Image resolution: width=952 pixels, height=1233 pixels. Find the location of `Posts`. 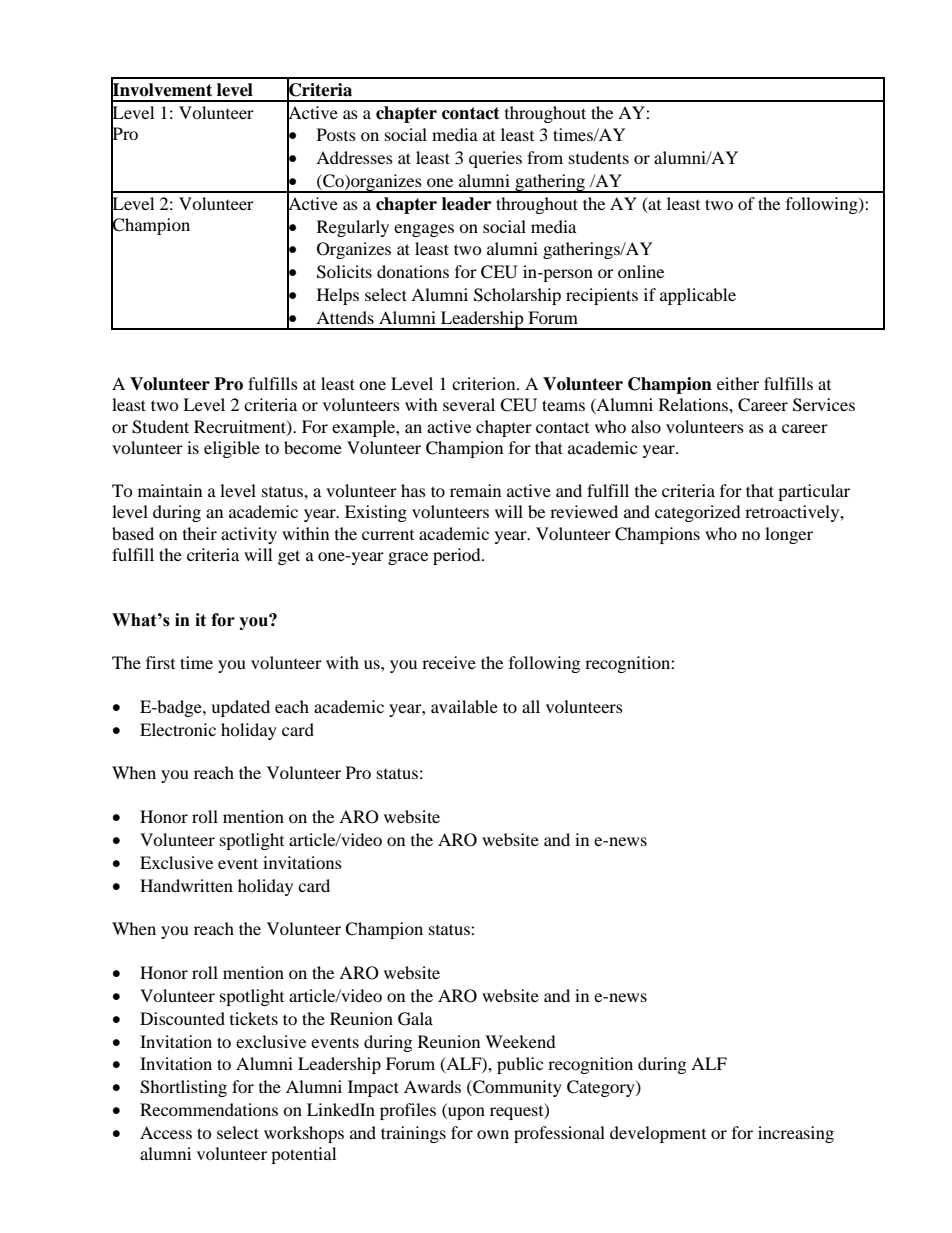

Posts is located at coordinates (336, 134).
